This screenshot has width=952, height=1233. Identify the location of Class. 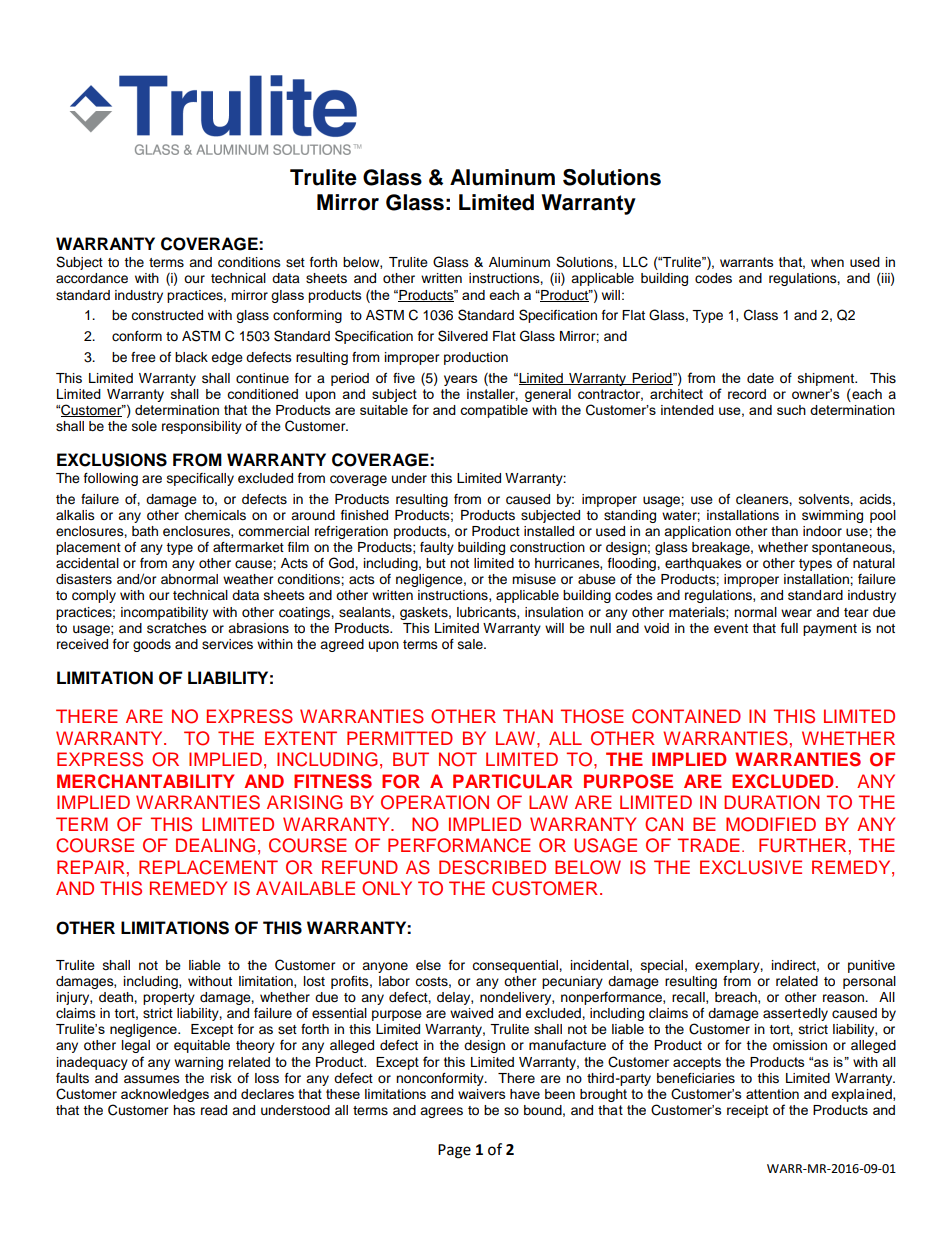
(761, 315).
